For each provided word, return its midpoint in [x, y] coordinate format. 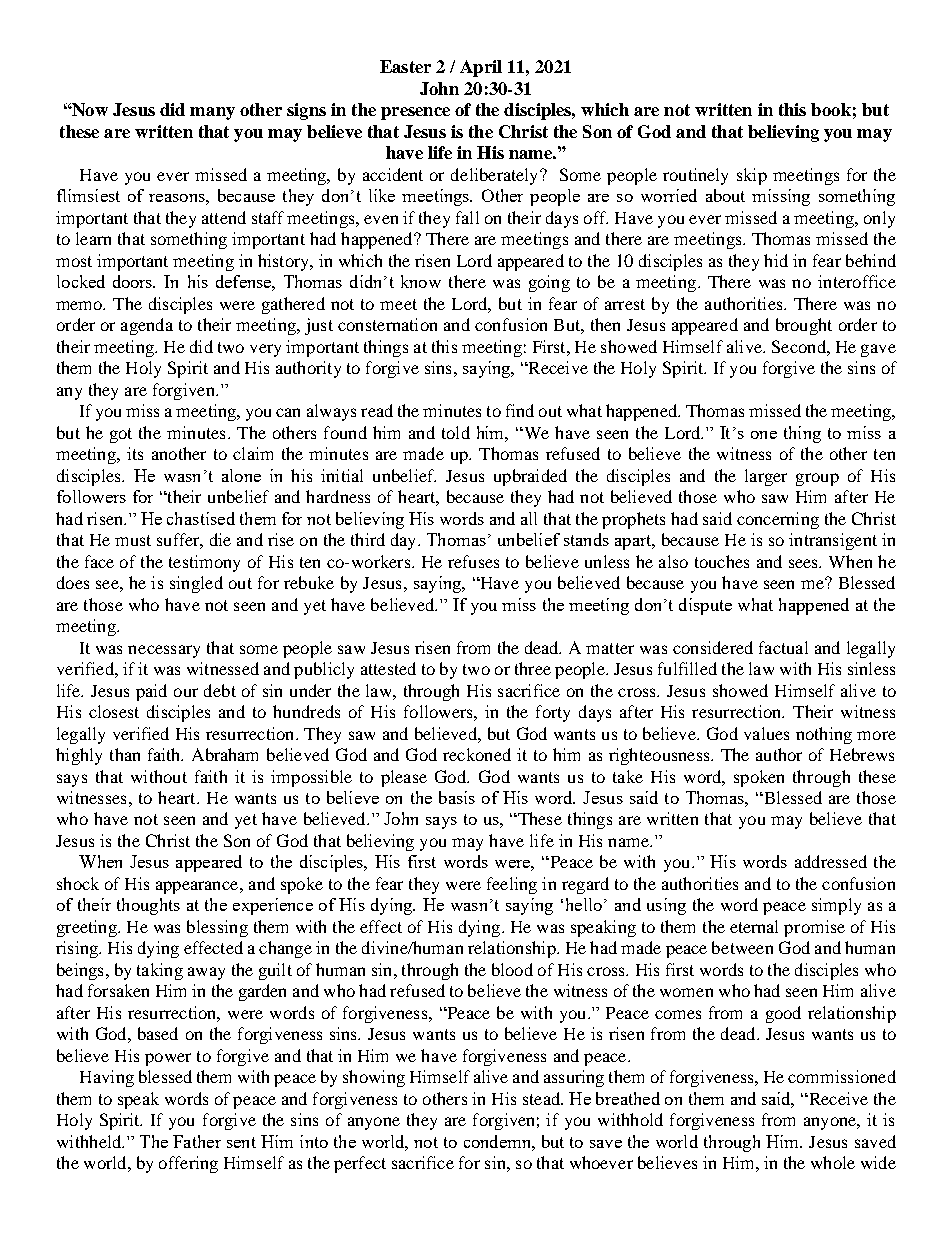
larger [766, 477]
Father [197, 1141]
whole [833, 1162]
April [481, 68]
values [766, 733]
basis [457, 797]
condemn [498, 1141]
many [212, 113]
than [125, 754]
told [456, 432]
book [831, 109]
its [135, 453]
